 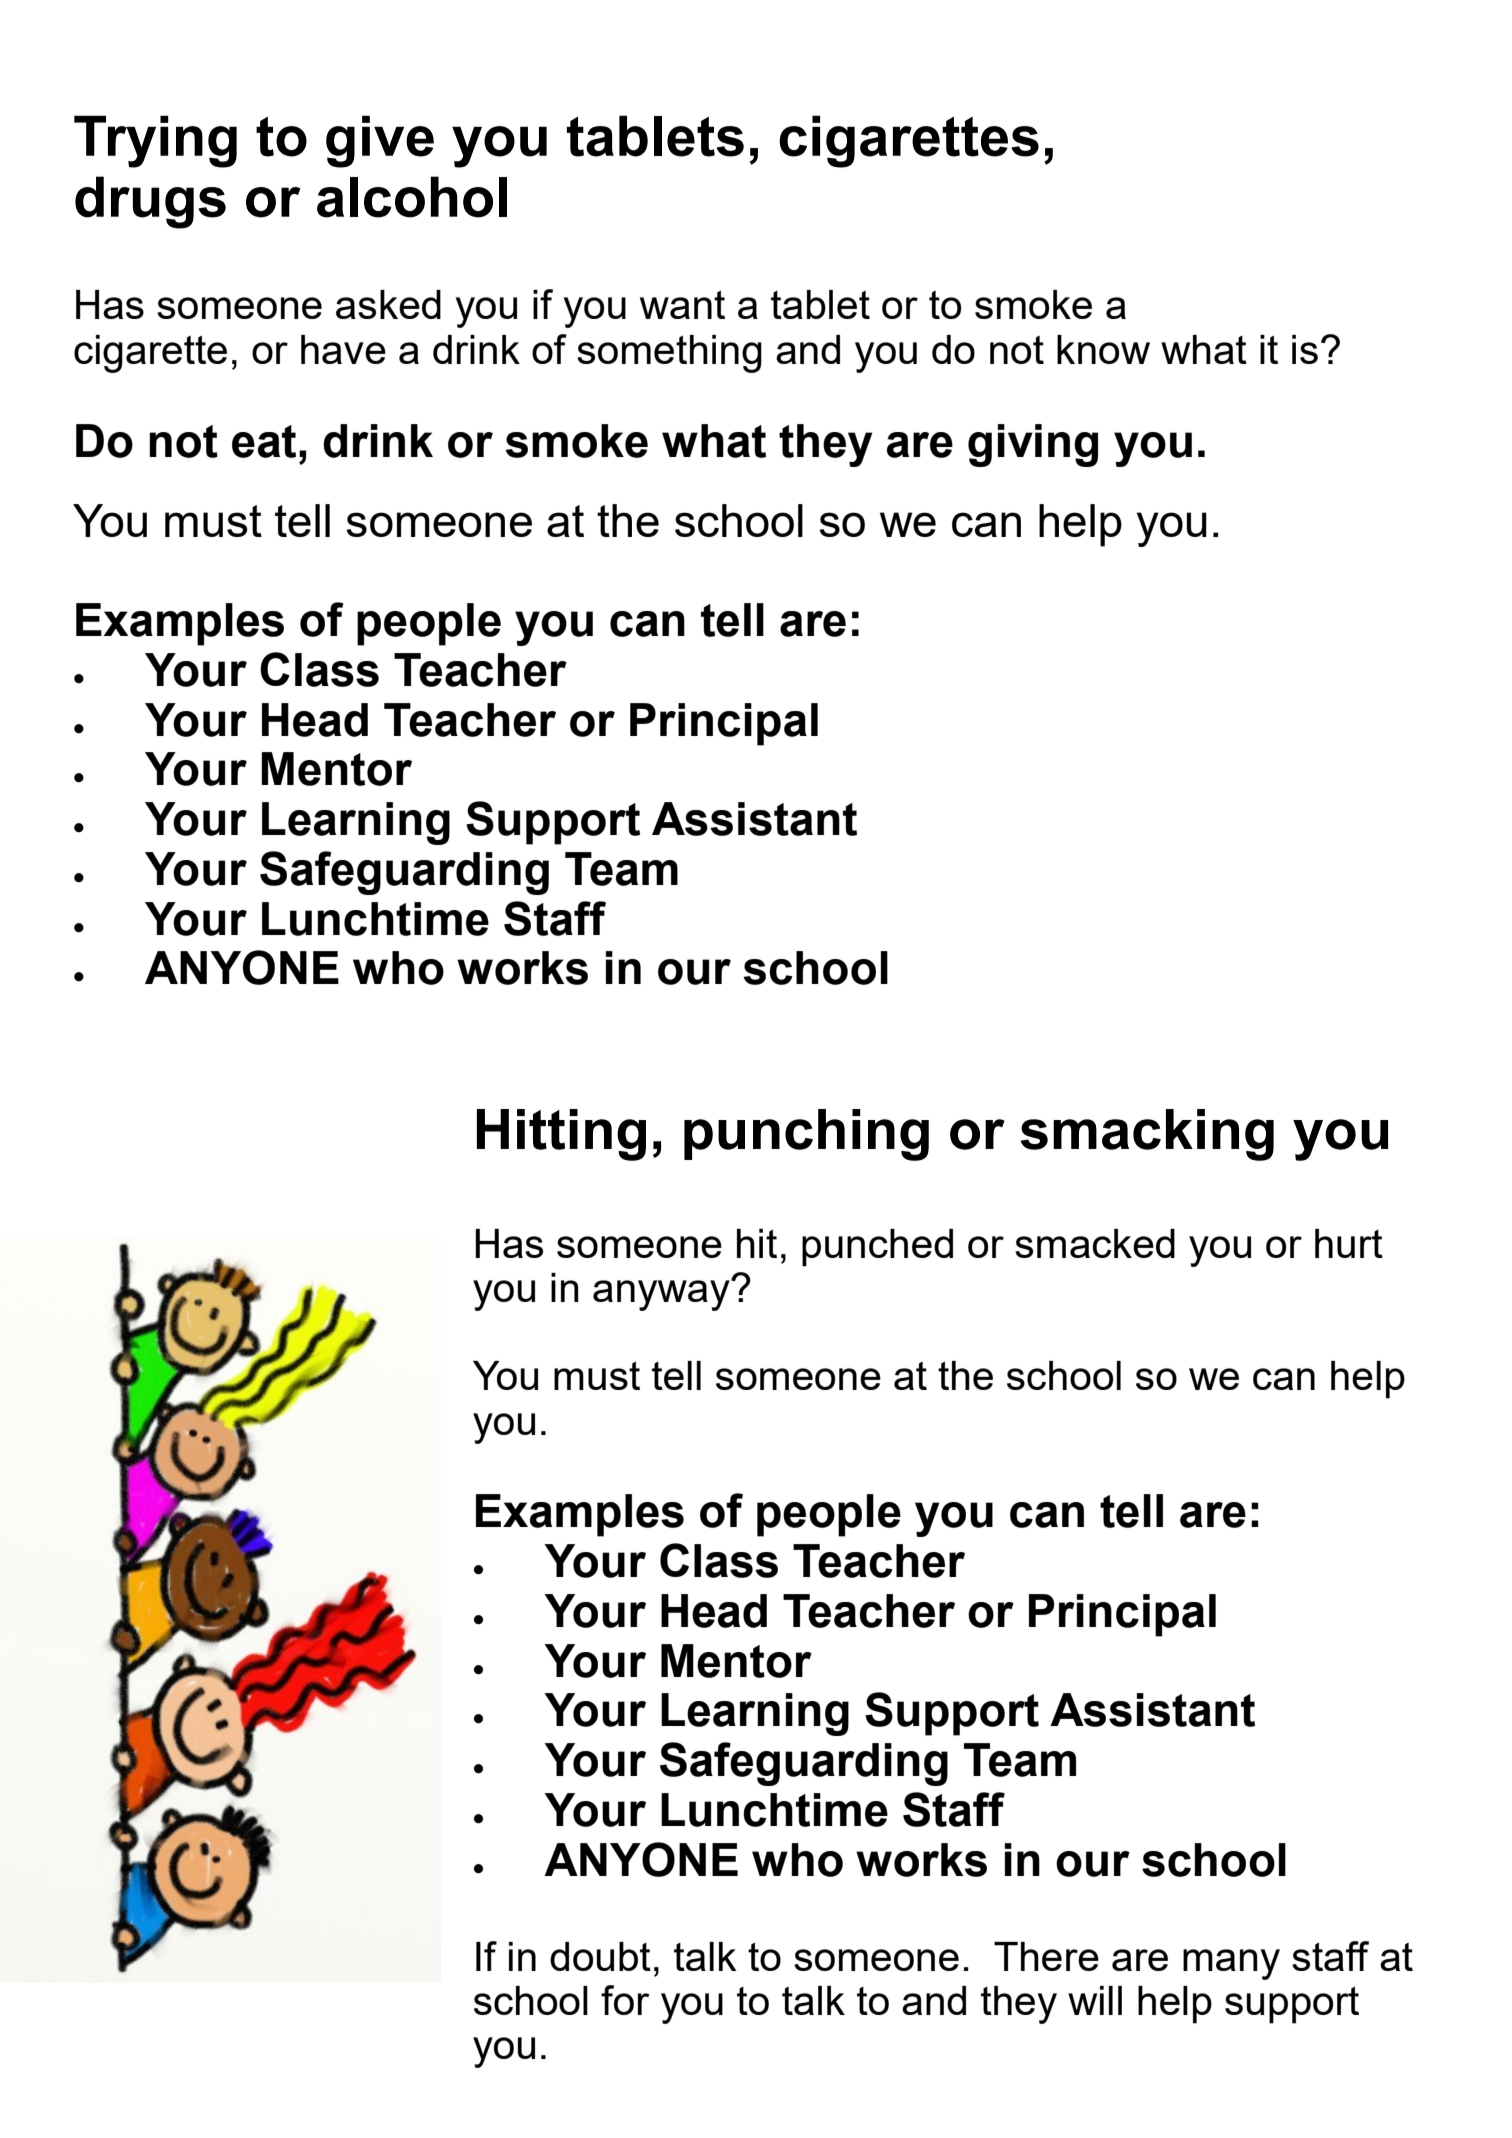 I want to click on for, so click(x=625, y=2000).
